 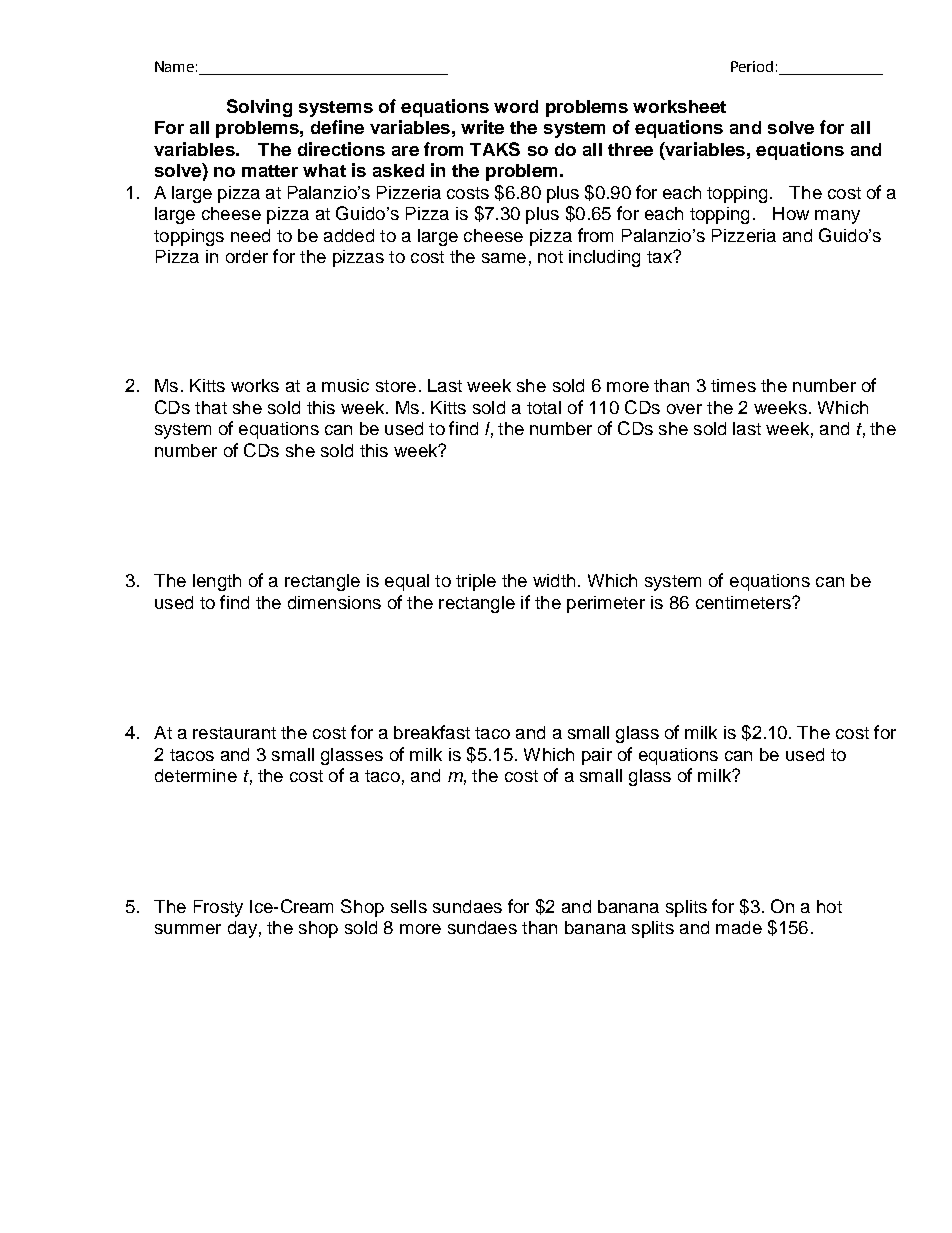 What do you see at coordinates (597, 756) in the screenshot?
I see `pair` at bounding box center [597, 756].
